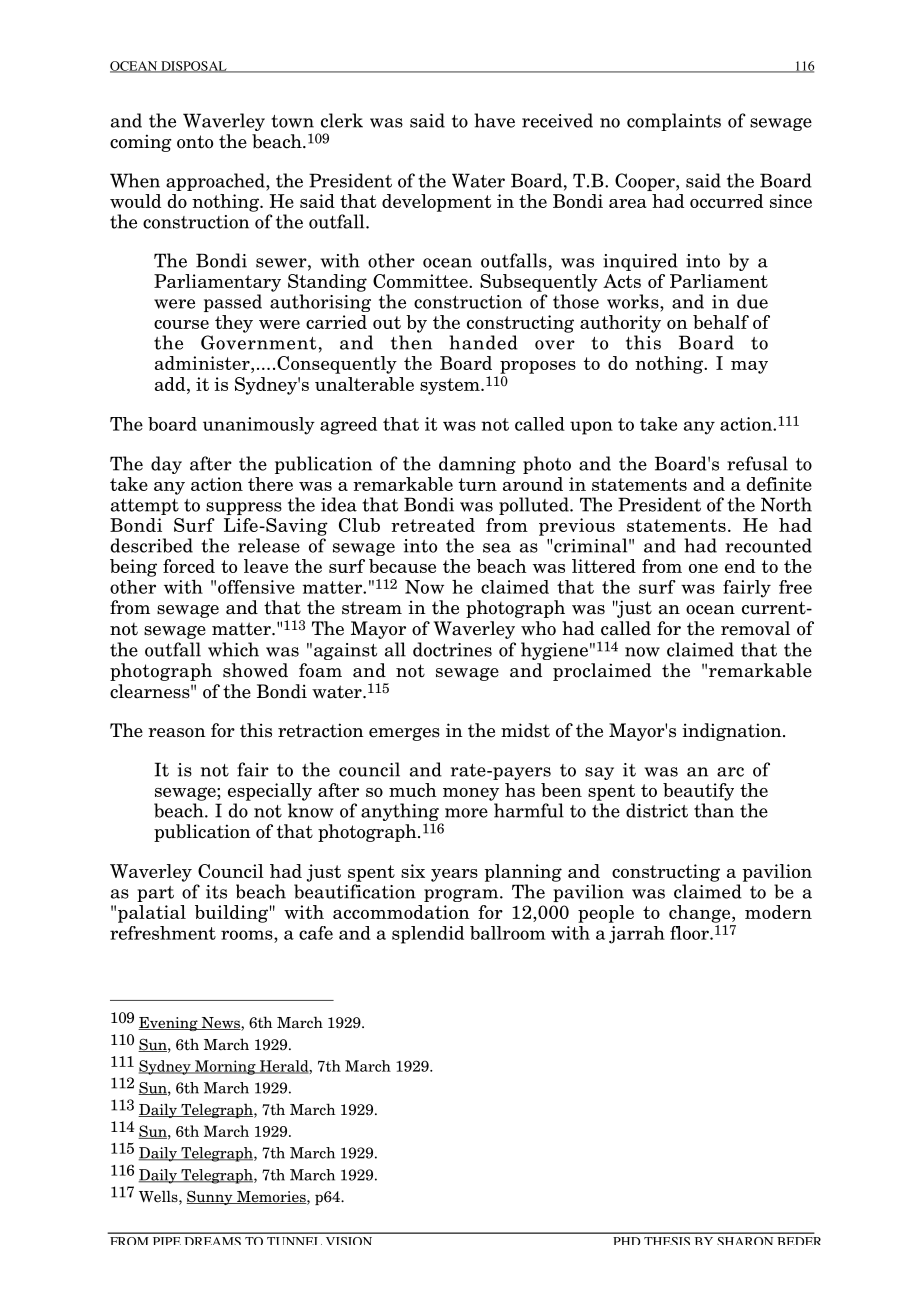 This screenshot has width=924, height=1308. Describe the element at coordinates (698, 792) in the screenshot. I see `beautify` at that location.
